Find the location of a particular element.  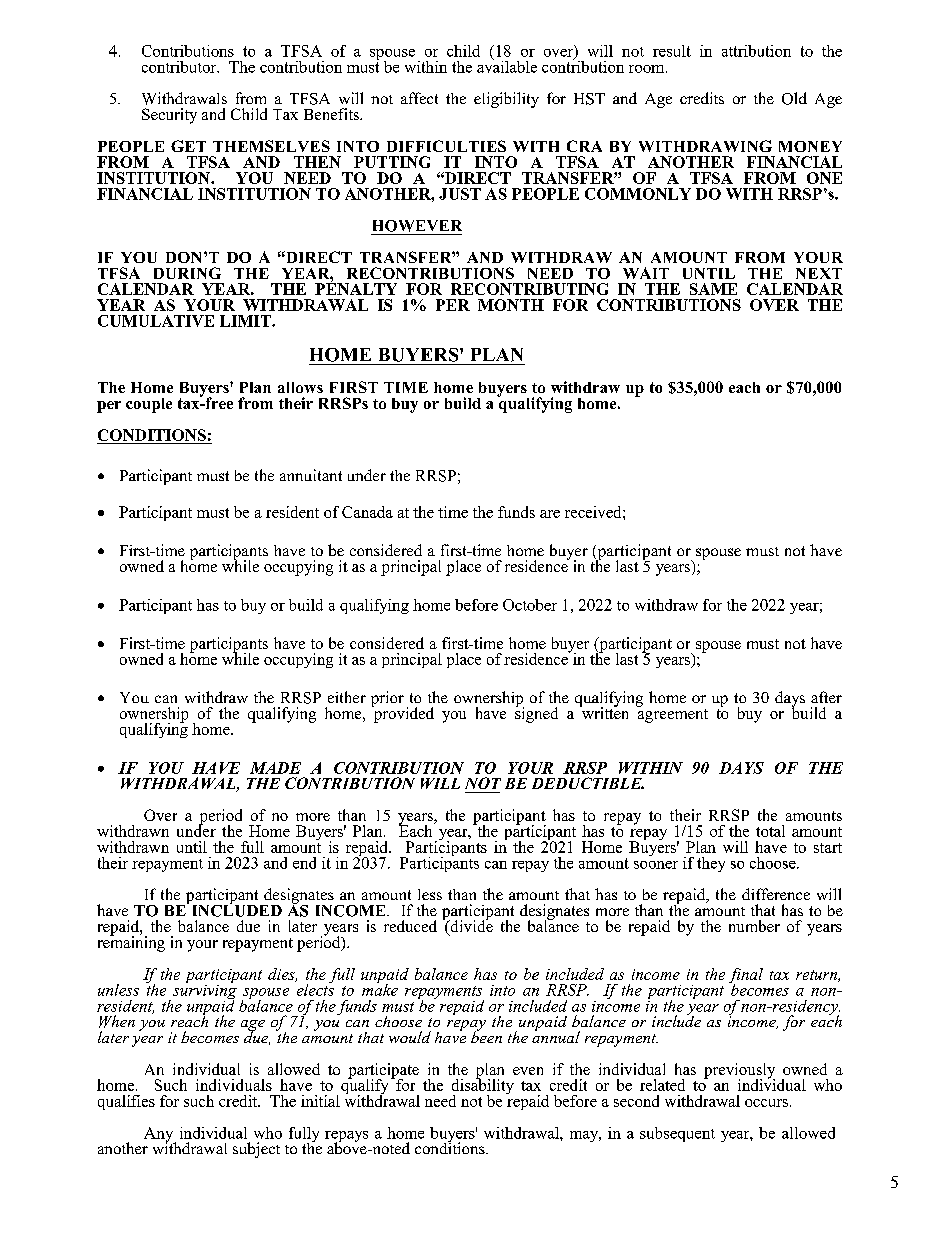

they is located at coordinates (711, 864).
